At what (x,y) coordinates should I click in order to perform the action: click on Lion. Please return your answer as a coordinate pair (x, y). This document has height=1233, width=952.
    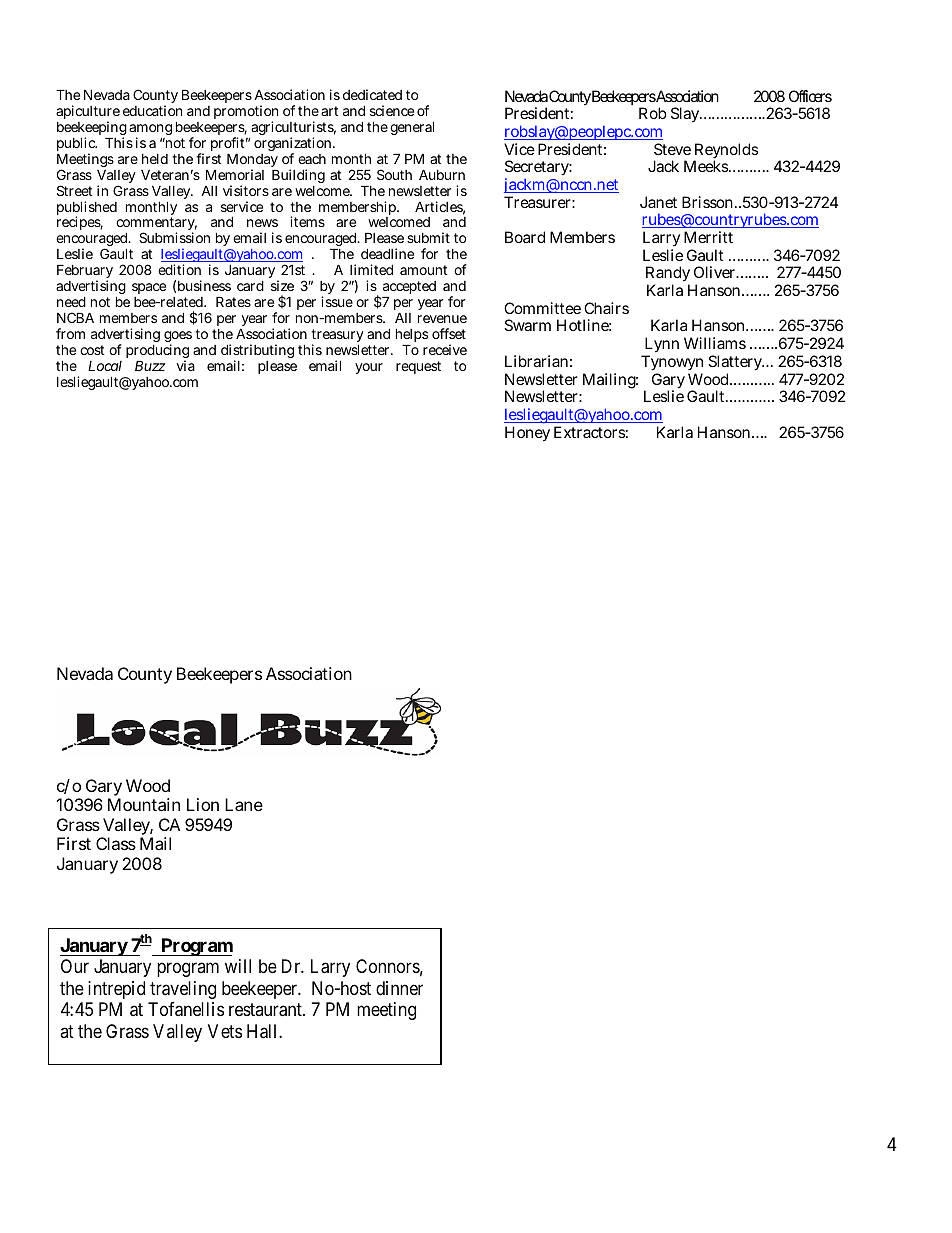
    Looking at the image, I should click on (203, 804).
